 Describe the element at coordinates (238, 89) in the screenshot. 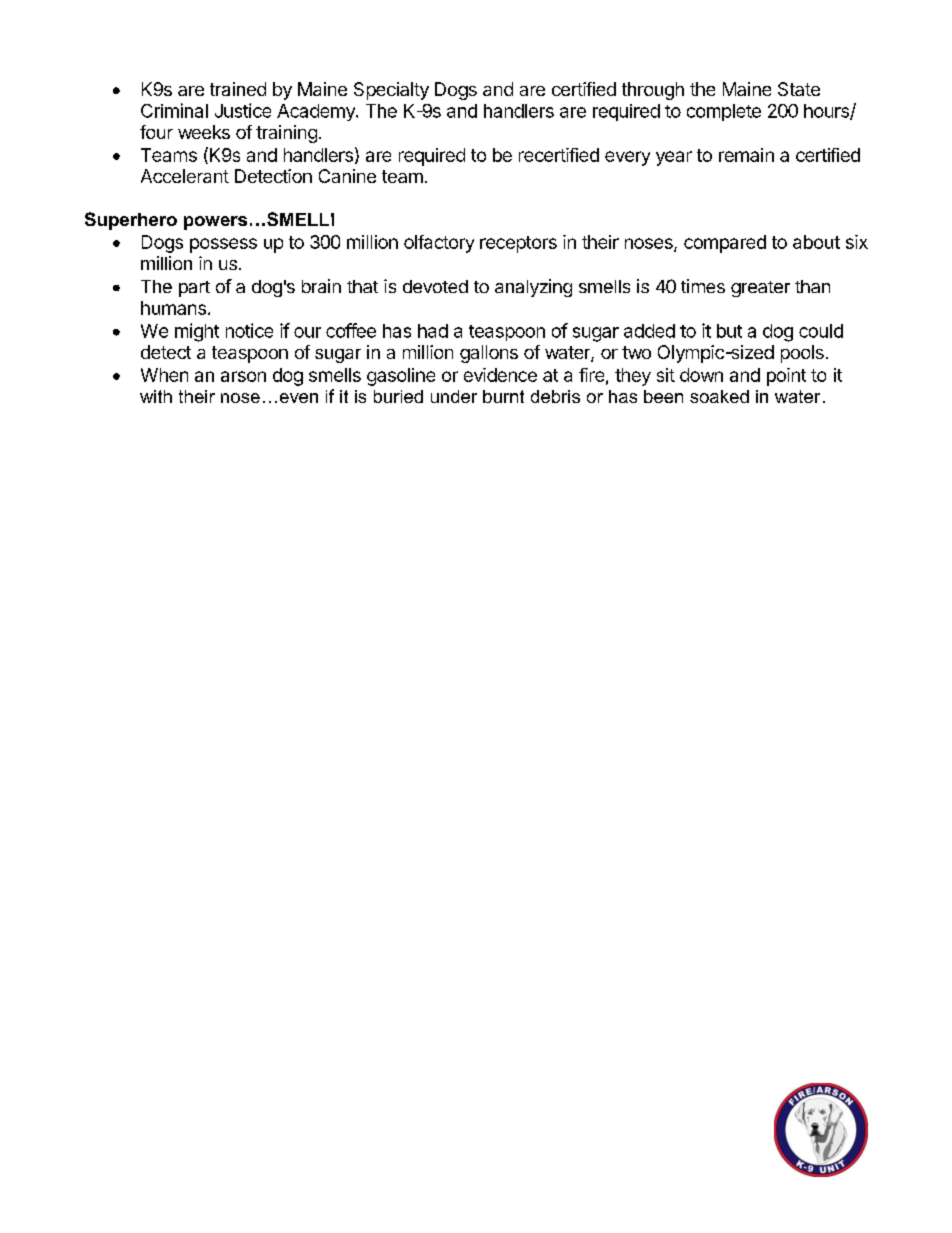

I see `trained` at that location.
